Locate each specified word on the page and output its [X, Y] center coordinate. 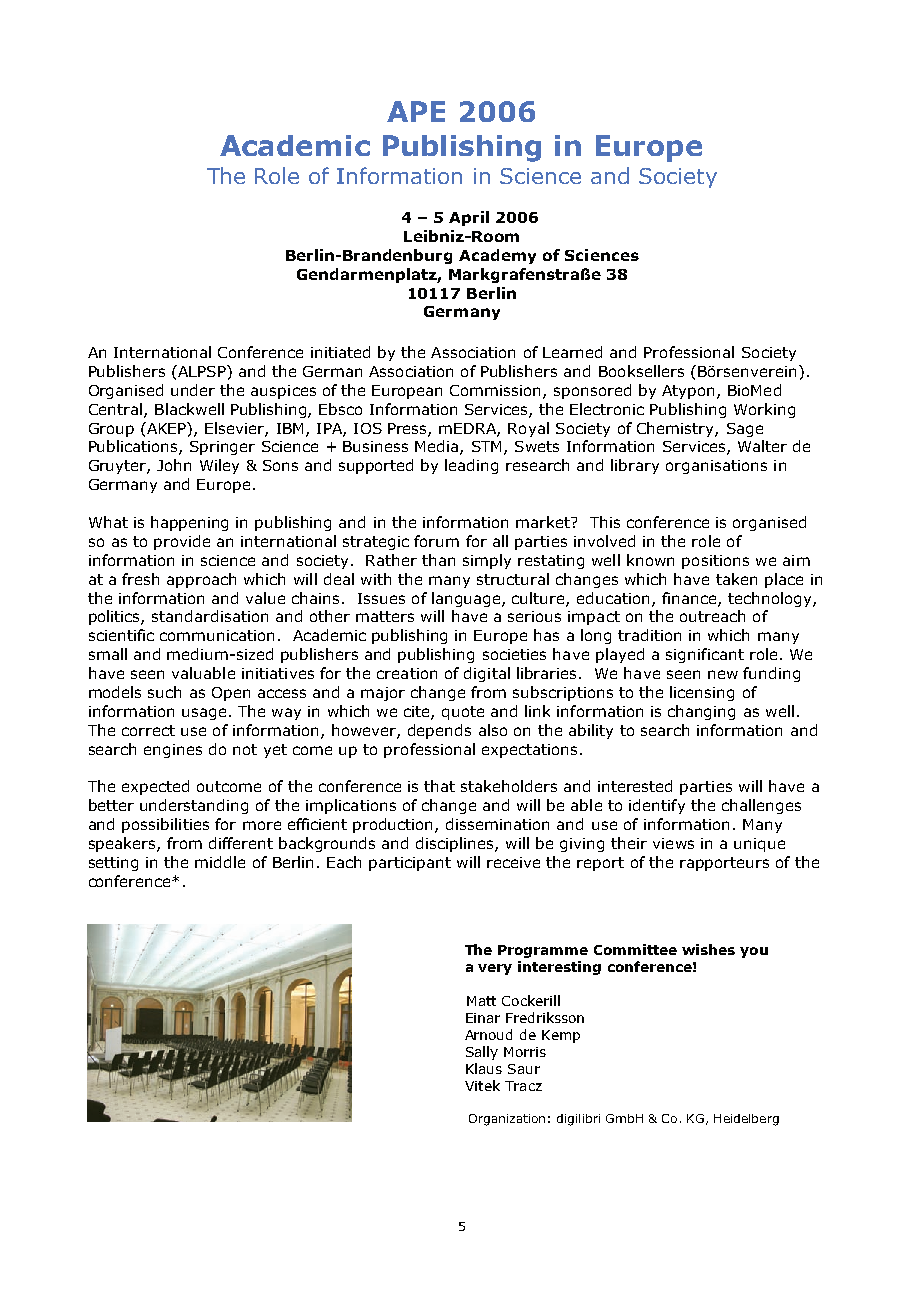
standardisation [210, 616]
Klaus [484, 1068]
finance [690, 599]
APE [416, 111]
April [469, 218]
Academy [497, 256]
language [467, 599]
